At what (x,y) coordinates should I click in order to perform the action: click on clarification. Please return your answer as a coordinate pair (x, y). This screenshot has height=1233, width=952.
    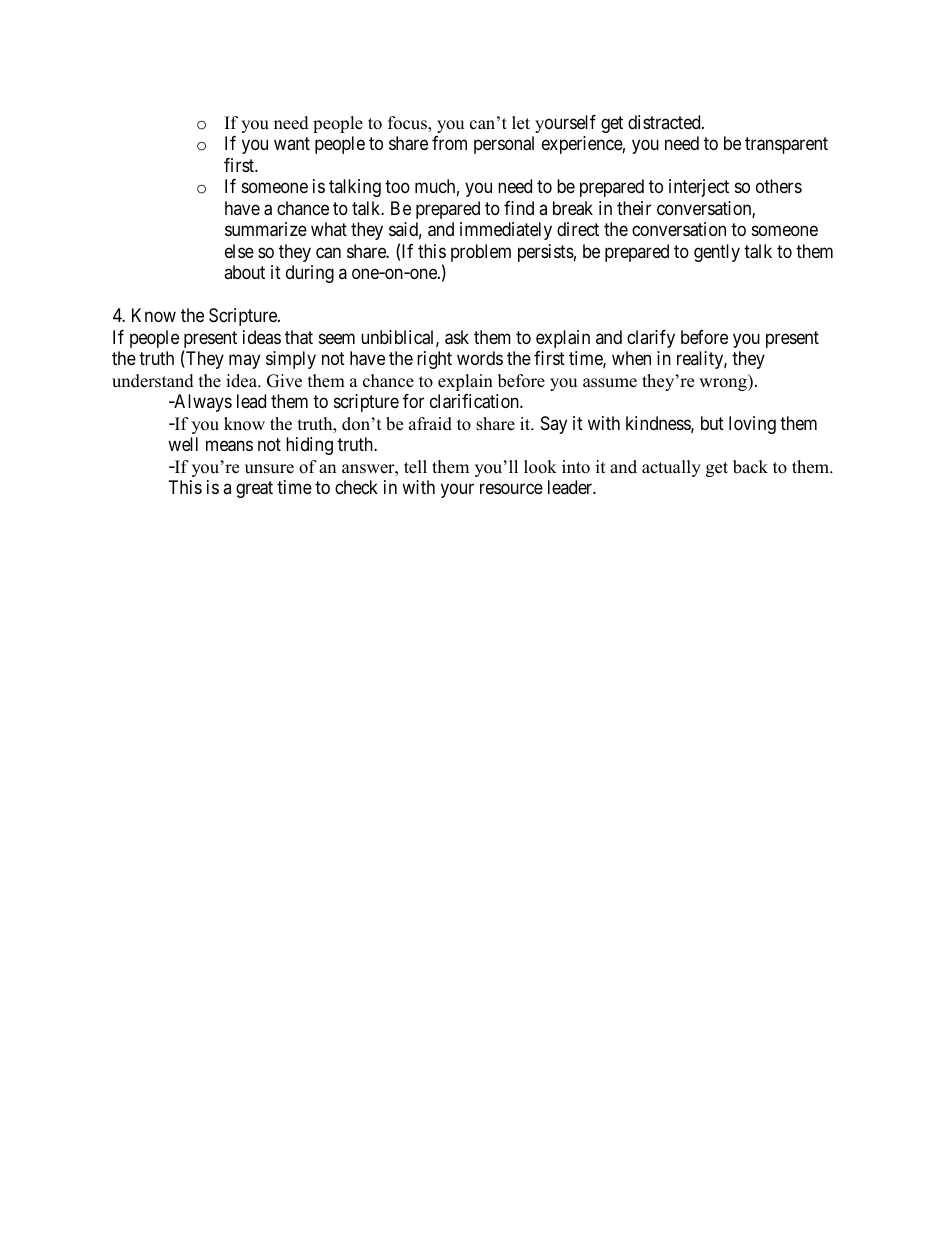
    Looking at the image, I should click on (475, 401).
